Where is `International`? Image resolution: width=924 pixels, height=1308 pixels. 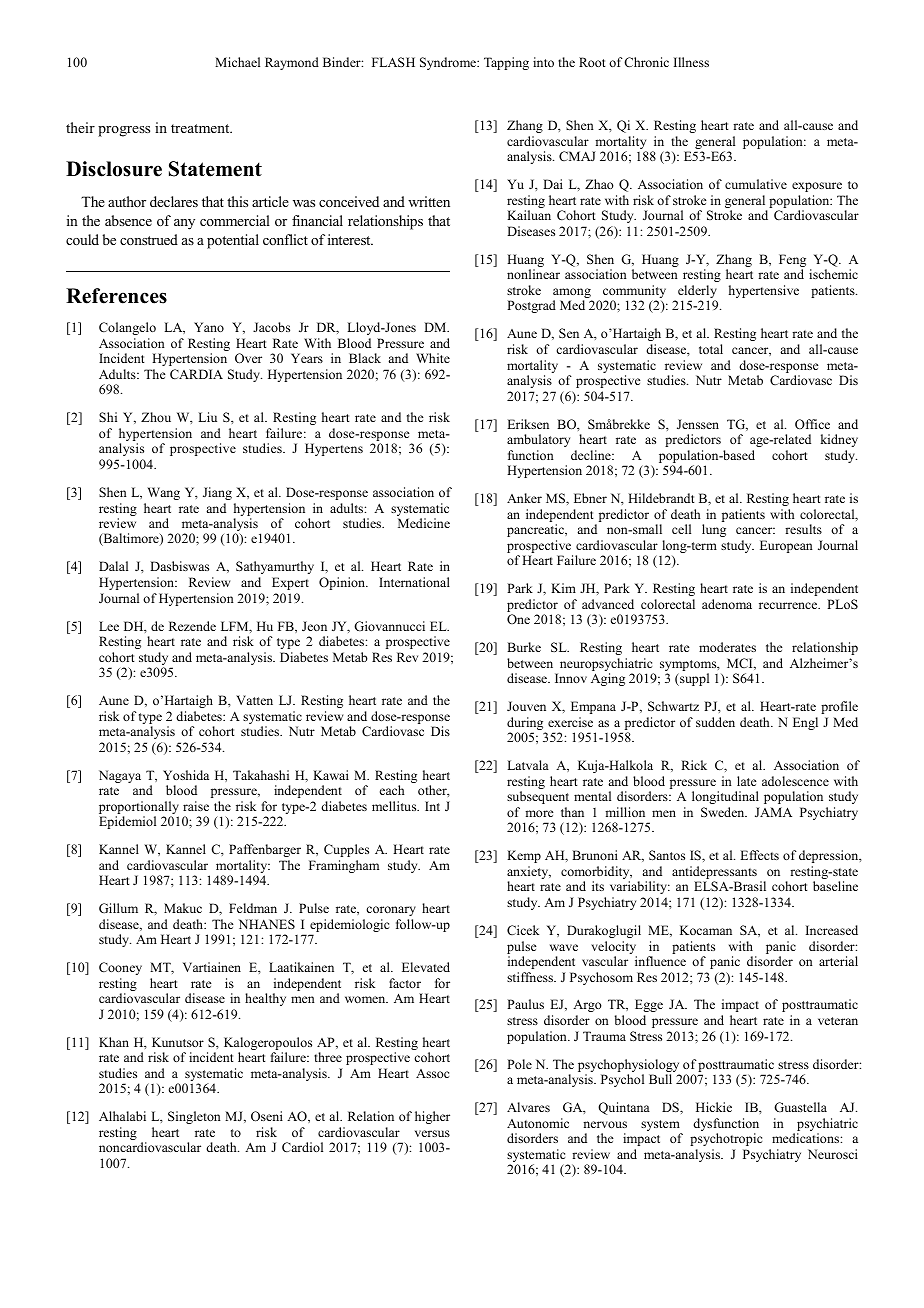 International is located at coordinates (414, 582).
